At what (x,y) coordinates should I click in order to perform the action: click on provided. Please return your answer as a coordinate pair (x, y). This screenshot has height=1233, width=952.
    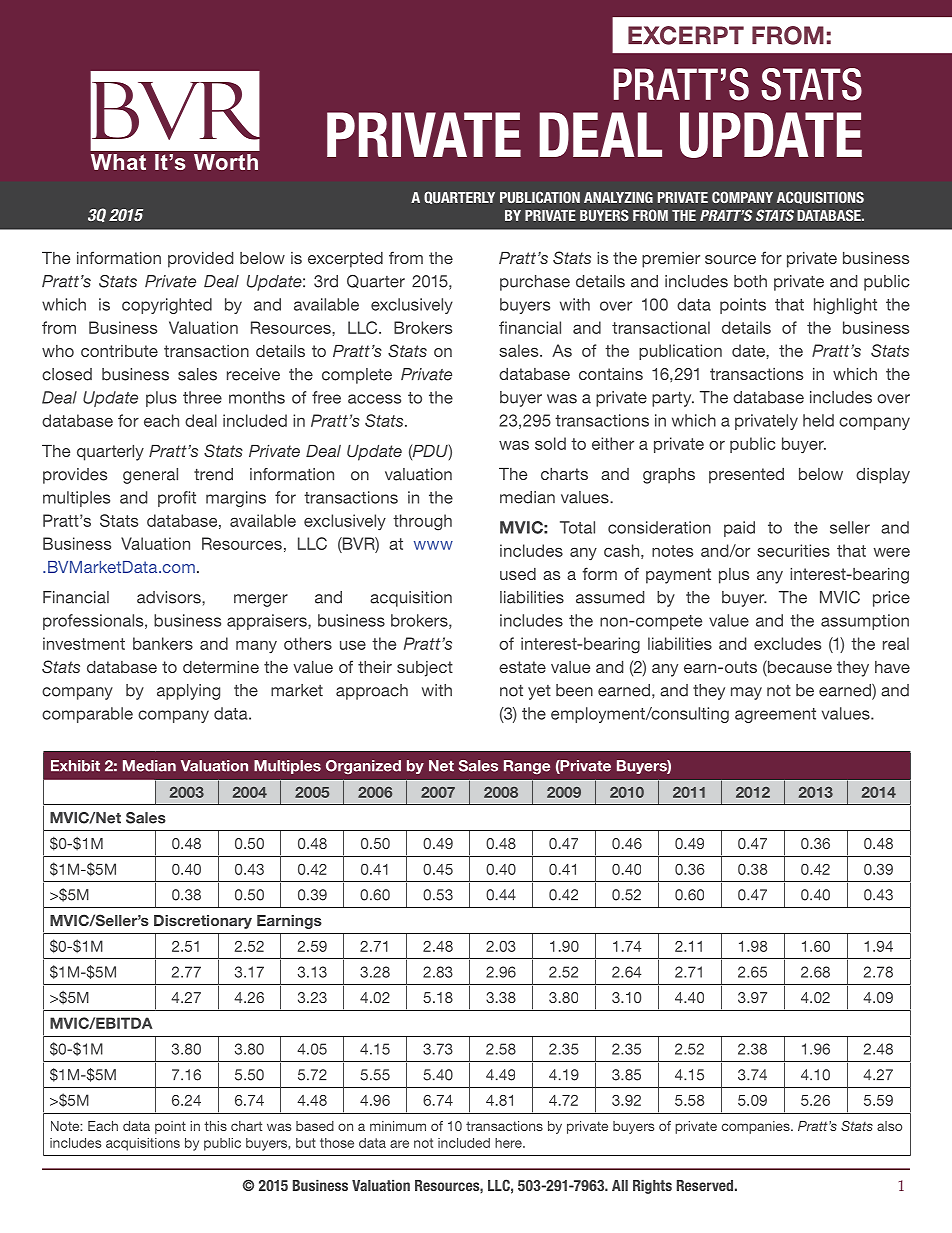
    Looking at the image, I should click on (200, 260).
